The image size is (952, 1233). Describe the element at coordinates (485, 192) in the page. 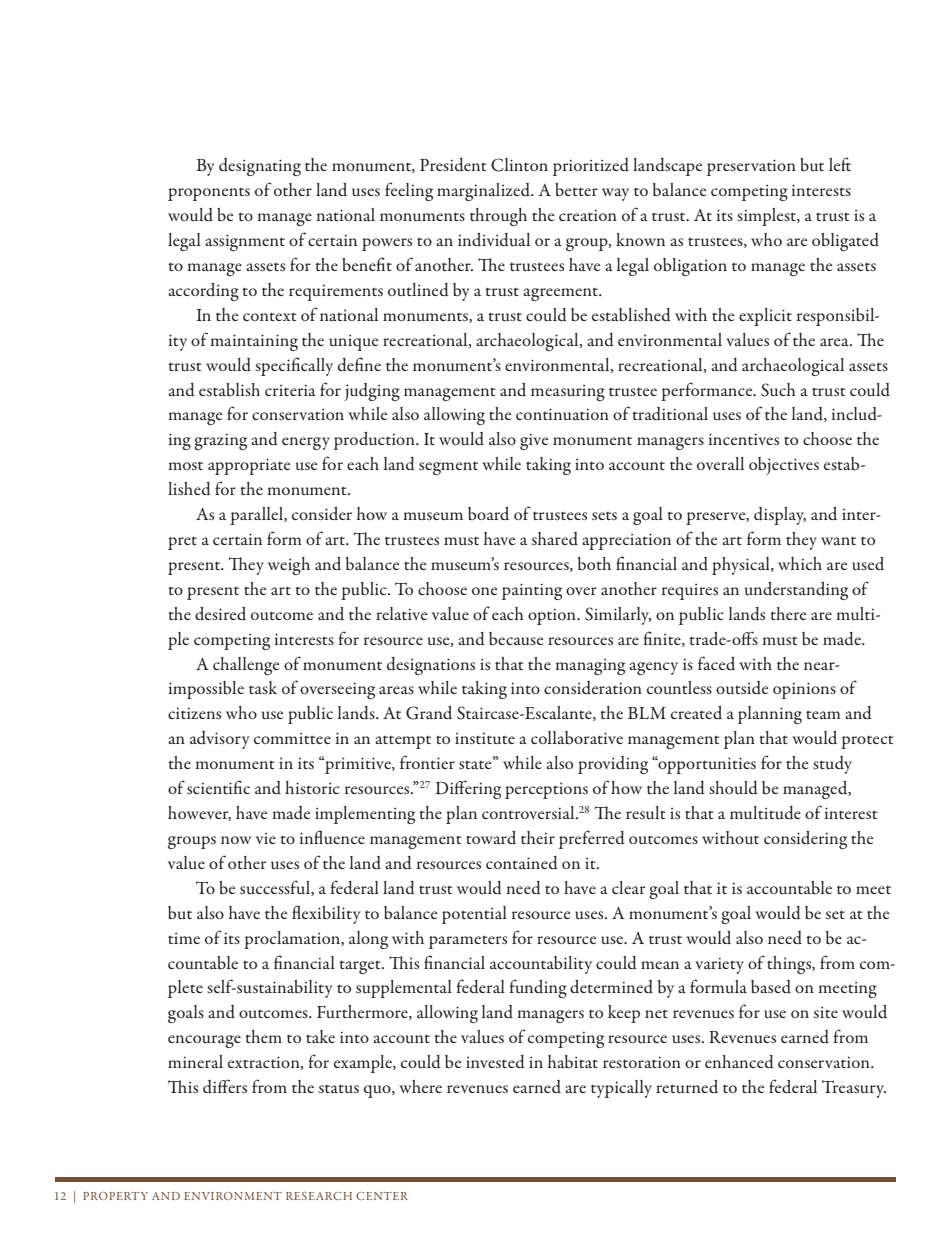

I see `marginalized` at that location.
